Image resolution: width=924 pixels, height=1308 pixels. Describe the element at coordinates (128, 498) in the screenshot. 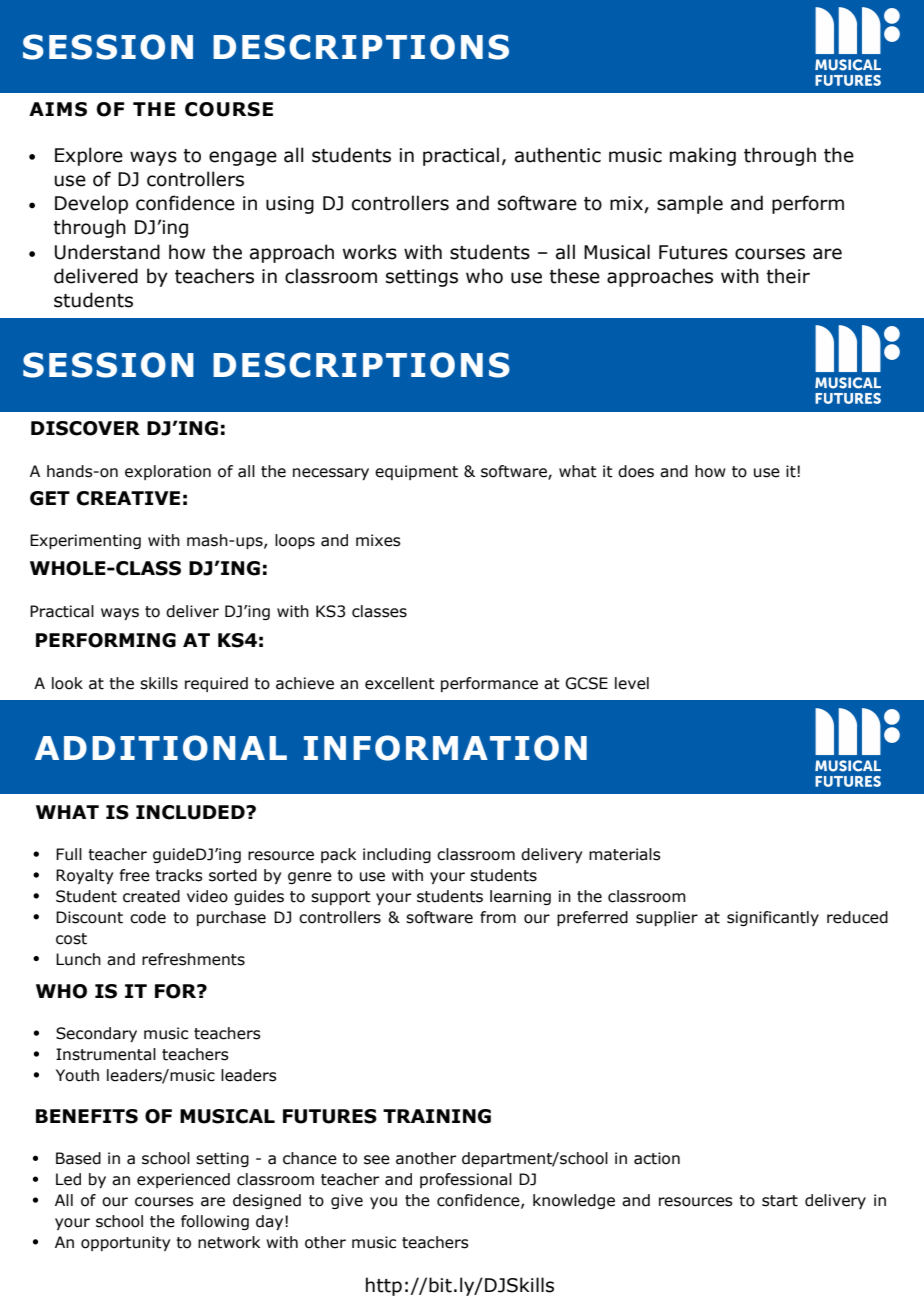

I see `CREATIVE` at that location.
